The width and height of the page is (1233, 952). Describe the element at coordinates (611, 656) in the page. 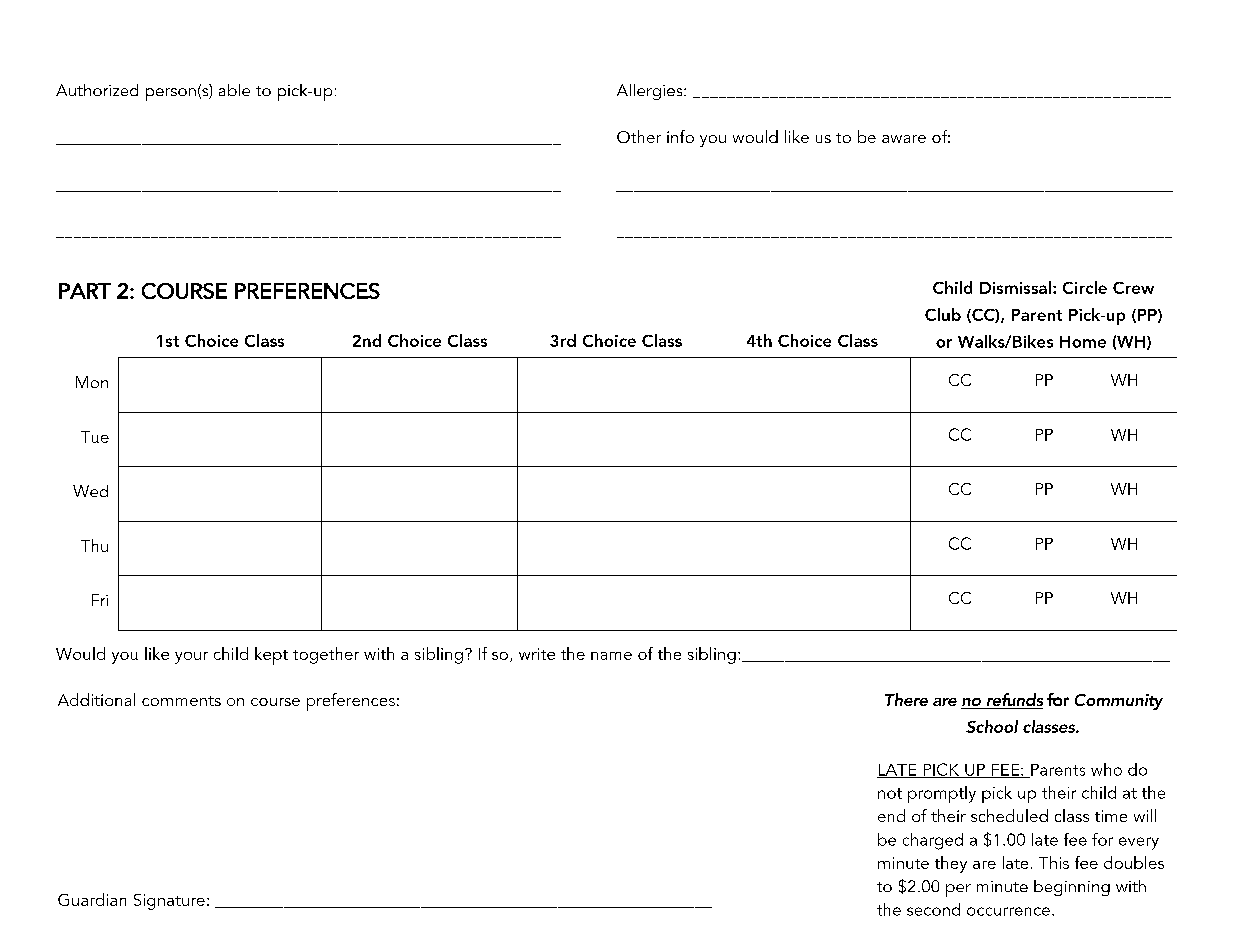

I see `name` at that location.
